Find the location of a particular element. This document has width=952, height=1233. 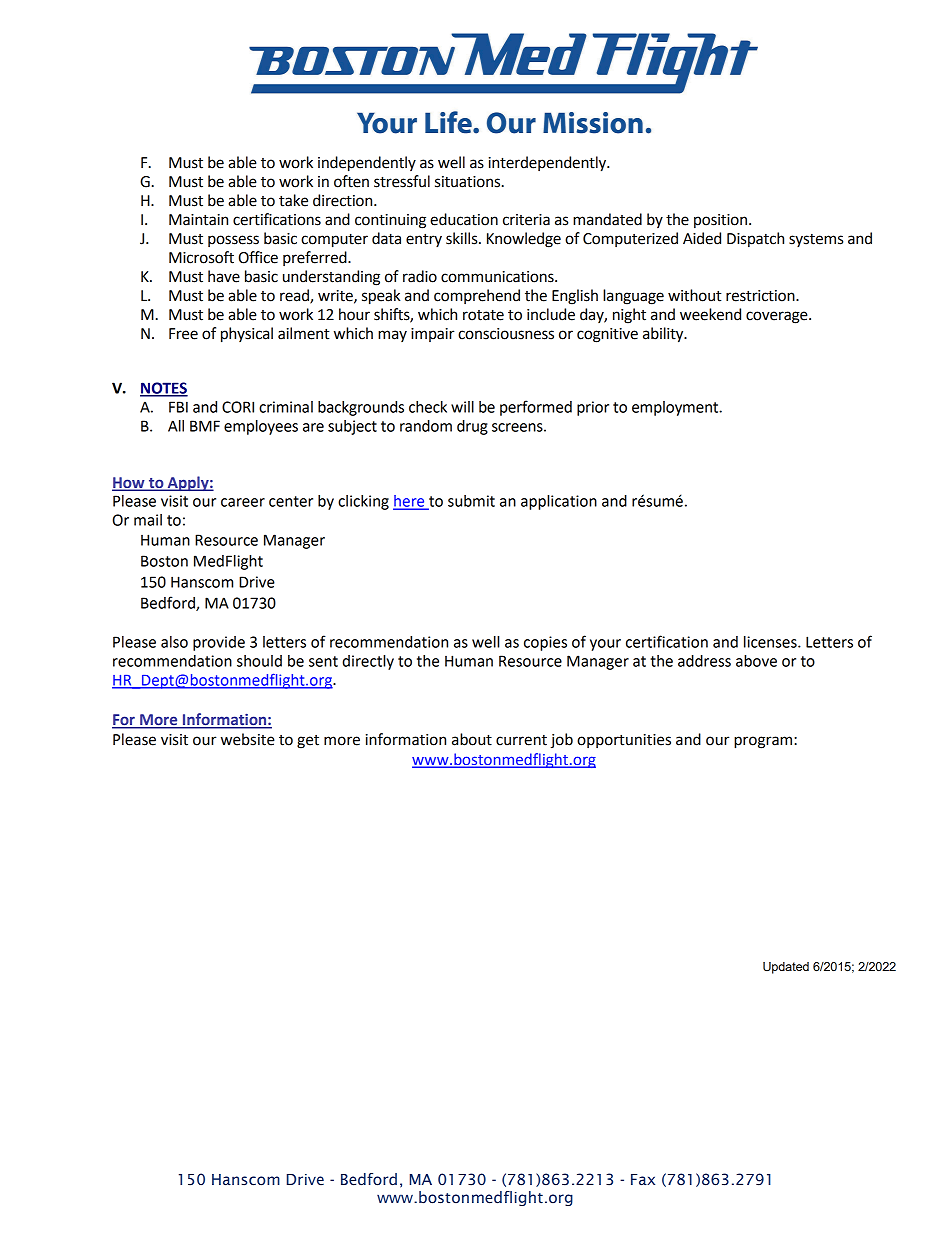

career is located at coordinates (243, 502).
